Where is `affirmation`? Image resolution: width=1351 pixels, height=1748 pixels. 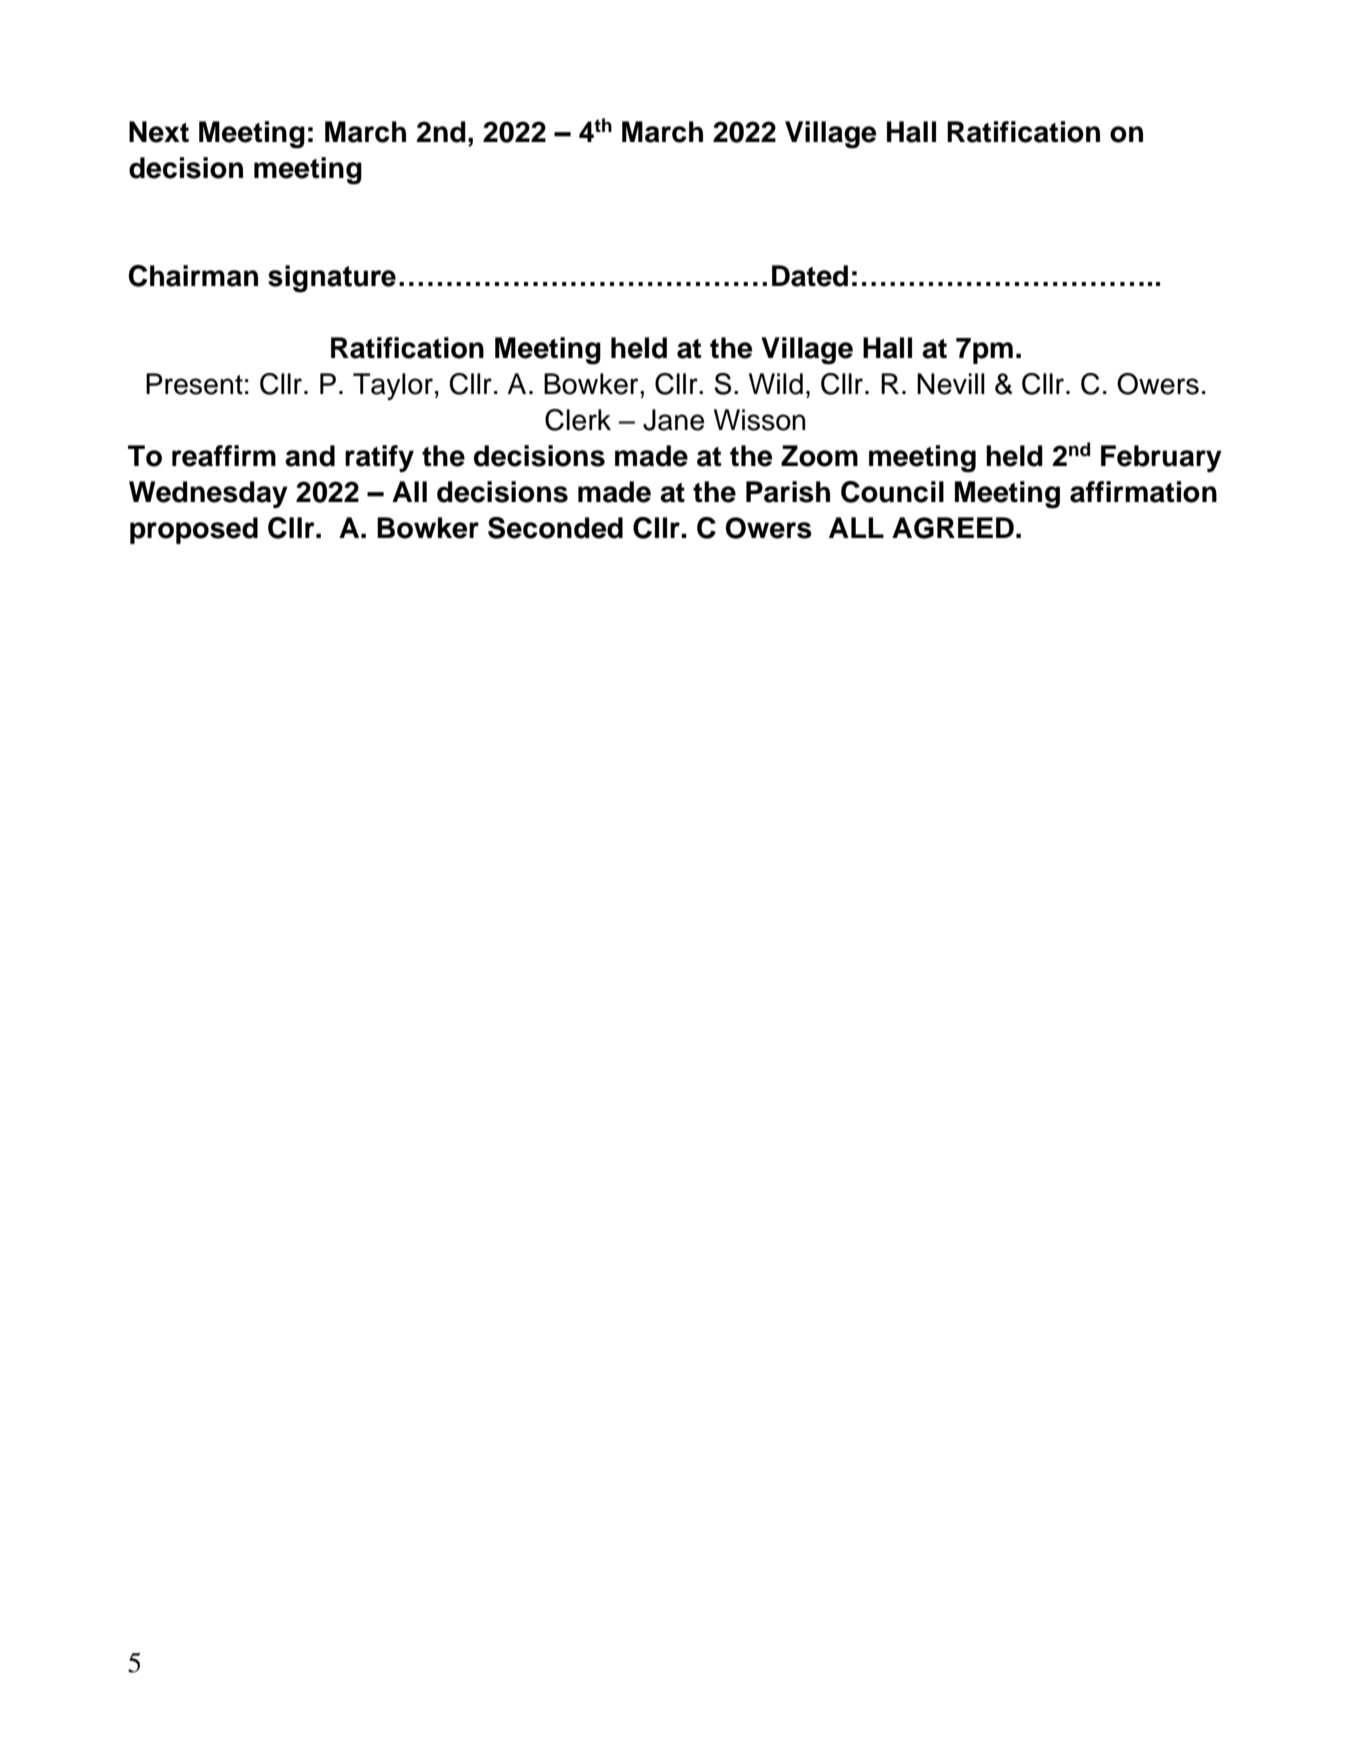
affirmation is located at coordinates (1143, 492).
